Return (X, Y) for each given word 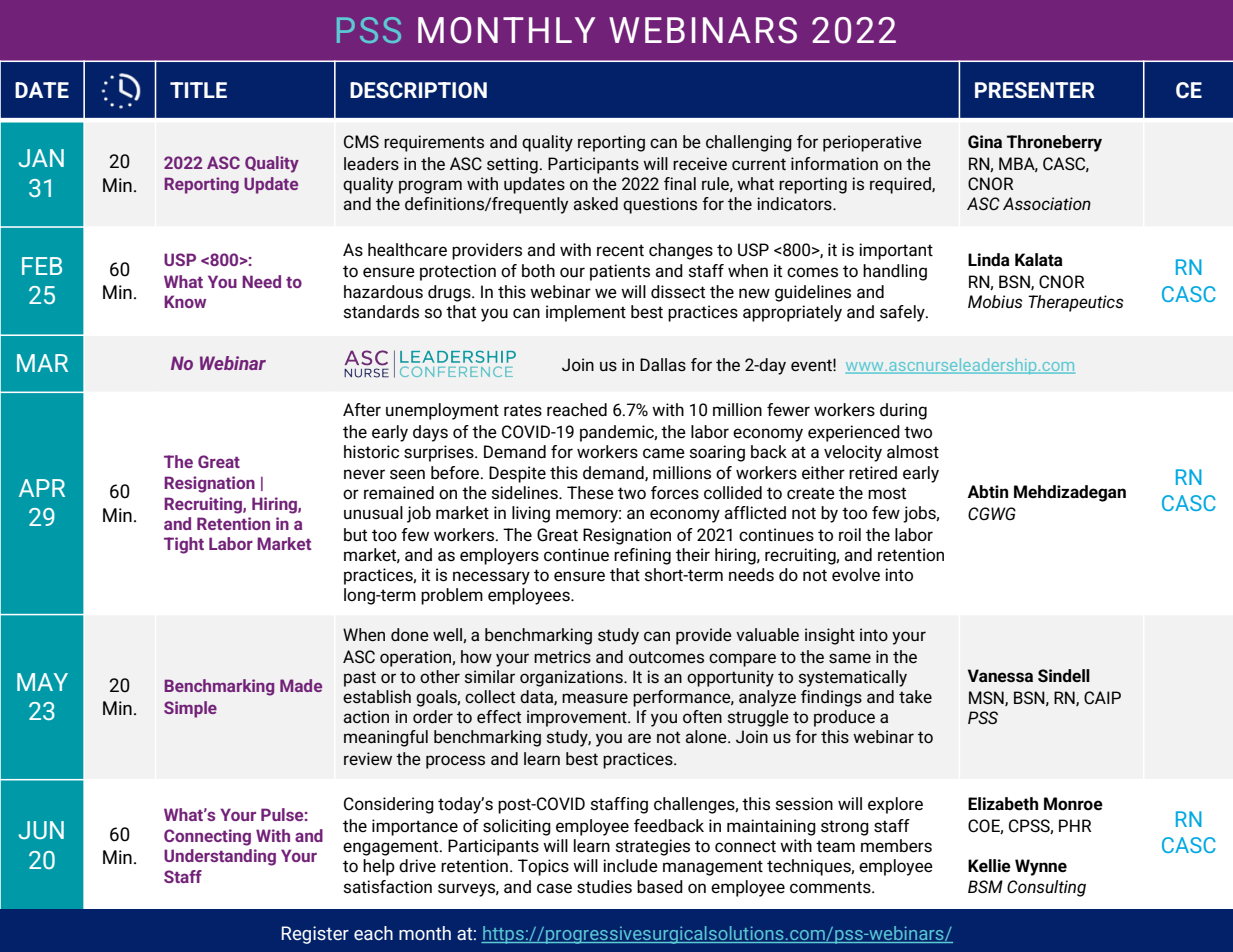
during (903, 411)
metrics (562, 657)
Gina (985, 142)
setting (512, 165)
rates (523, 410)
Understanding (220, 857)
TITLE (198, 90)
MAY (42, 682)
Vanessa (1000, 676)
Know (185, 301)
